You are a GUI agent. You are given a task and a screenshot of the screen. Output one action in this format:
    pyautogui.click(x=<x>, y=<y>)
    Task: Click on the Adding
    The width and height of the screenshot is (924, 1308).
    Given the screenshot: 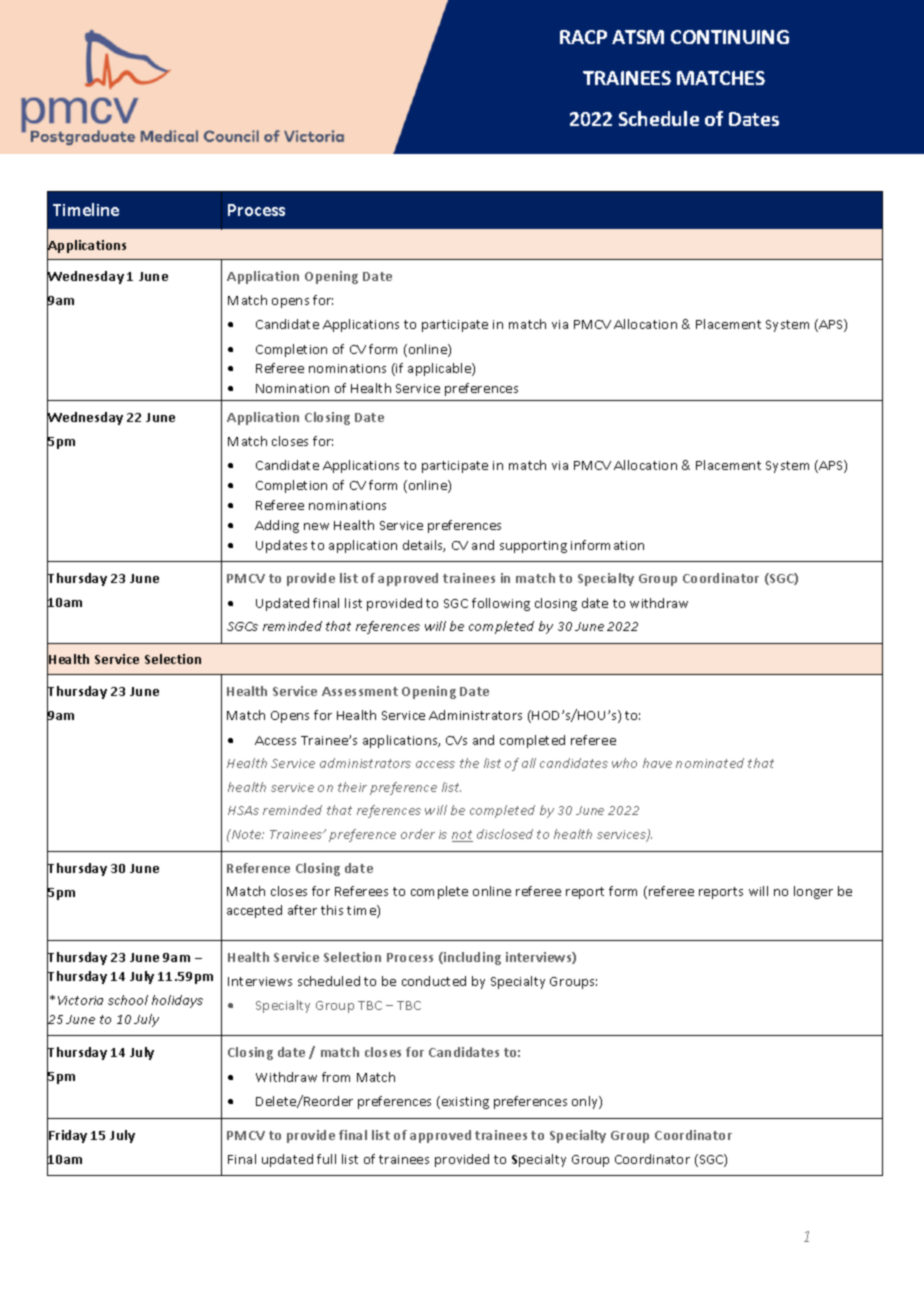 What is the action you would take?
    pyautogui.click(x=277, y=526)
